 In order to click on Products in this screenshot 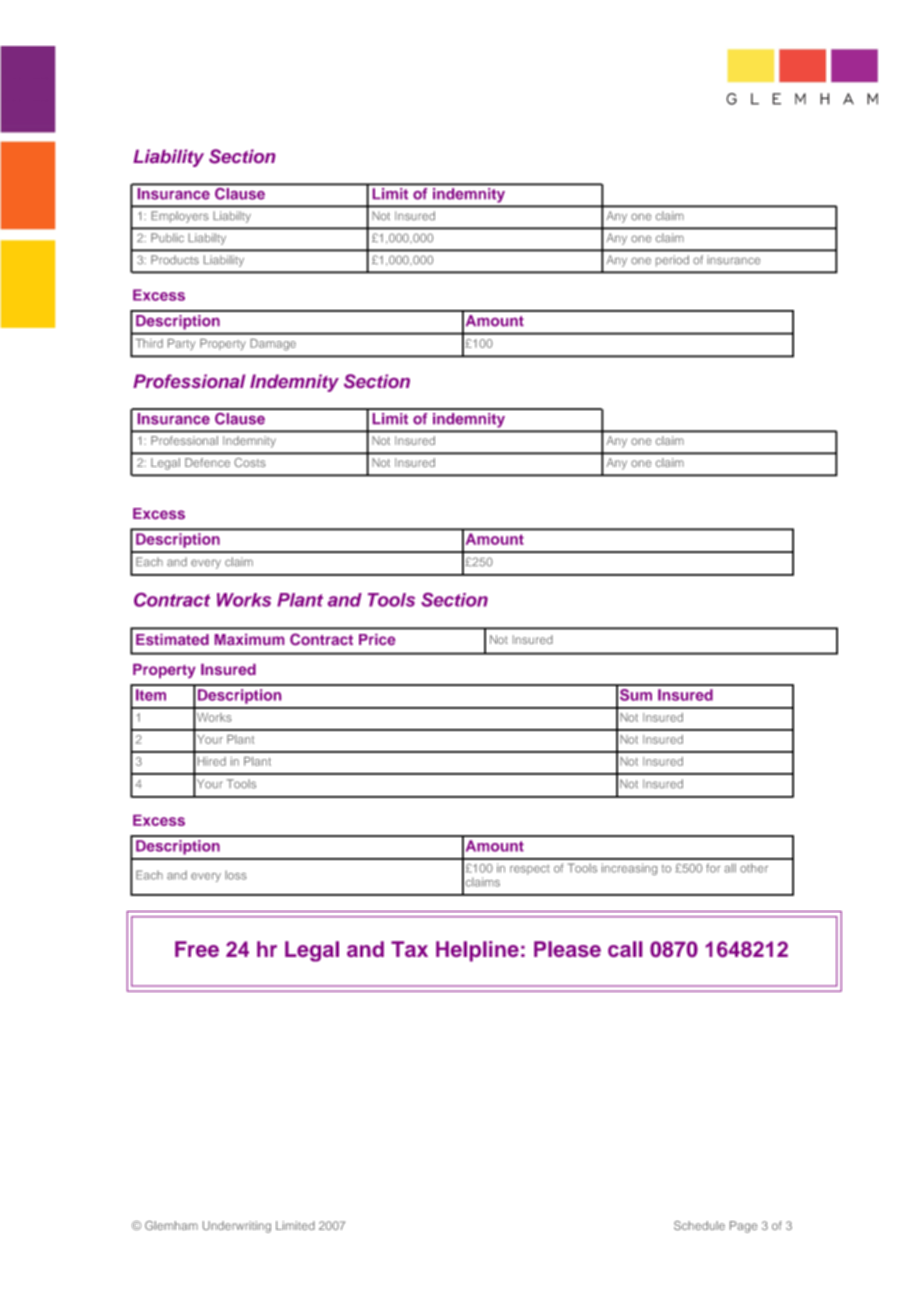, I will do `click(175, 260)`.
